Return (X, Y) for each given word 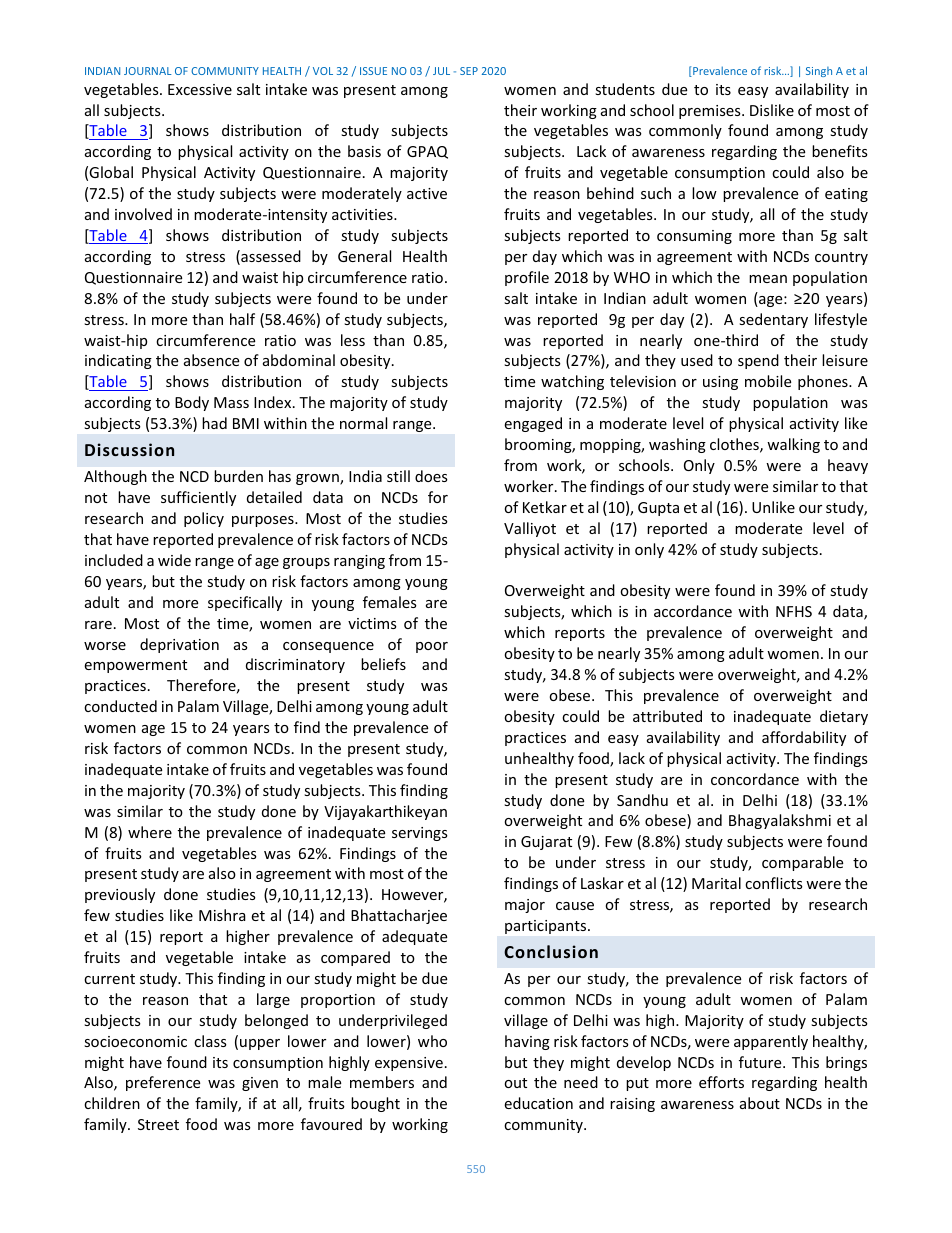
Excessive (200, 89)
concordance (755, 779)
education (538, 1103)
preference (163, 1083)
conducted (120, 706)
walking (793, 445)
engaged (533, 424)
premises (711, 112)
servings (420, 834)
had (214, 423)
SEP (469, 71)
